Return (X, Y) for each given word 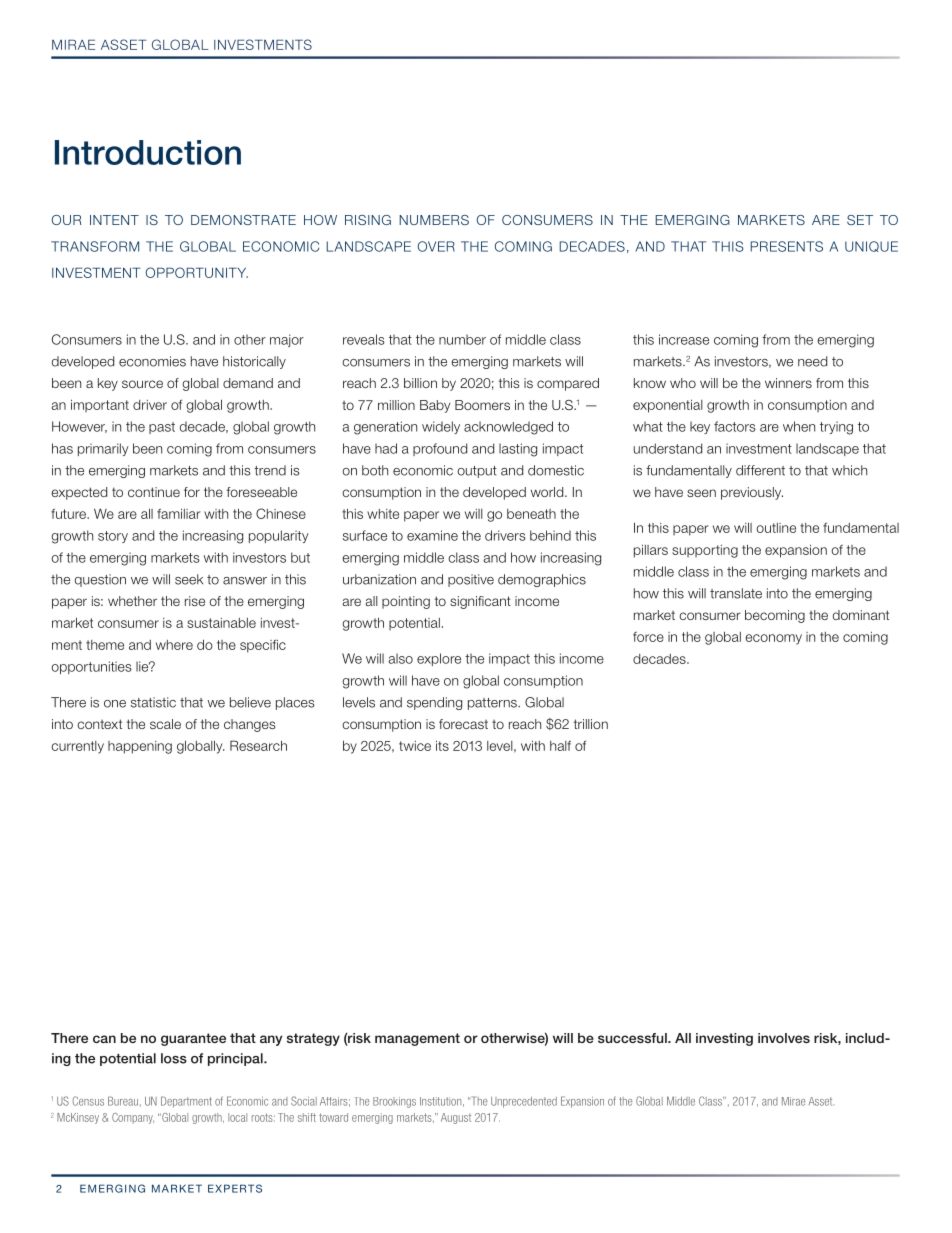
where (174, 645)
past (162, 428)
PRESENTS (787, 246)
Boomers (482, 405)
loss (174, 1058)
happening (140, 747)
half (560, 745)
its (442, 745)
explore (439, 659)
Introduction (148, 152)
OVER (436, 246)
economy (773, 639)
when (799, 426)
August (456, 1118)
